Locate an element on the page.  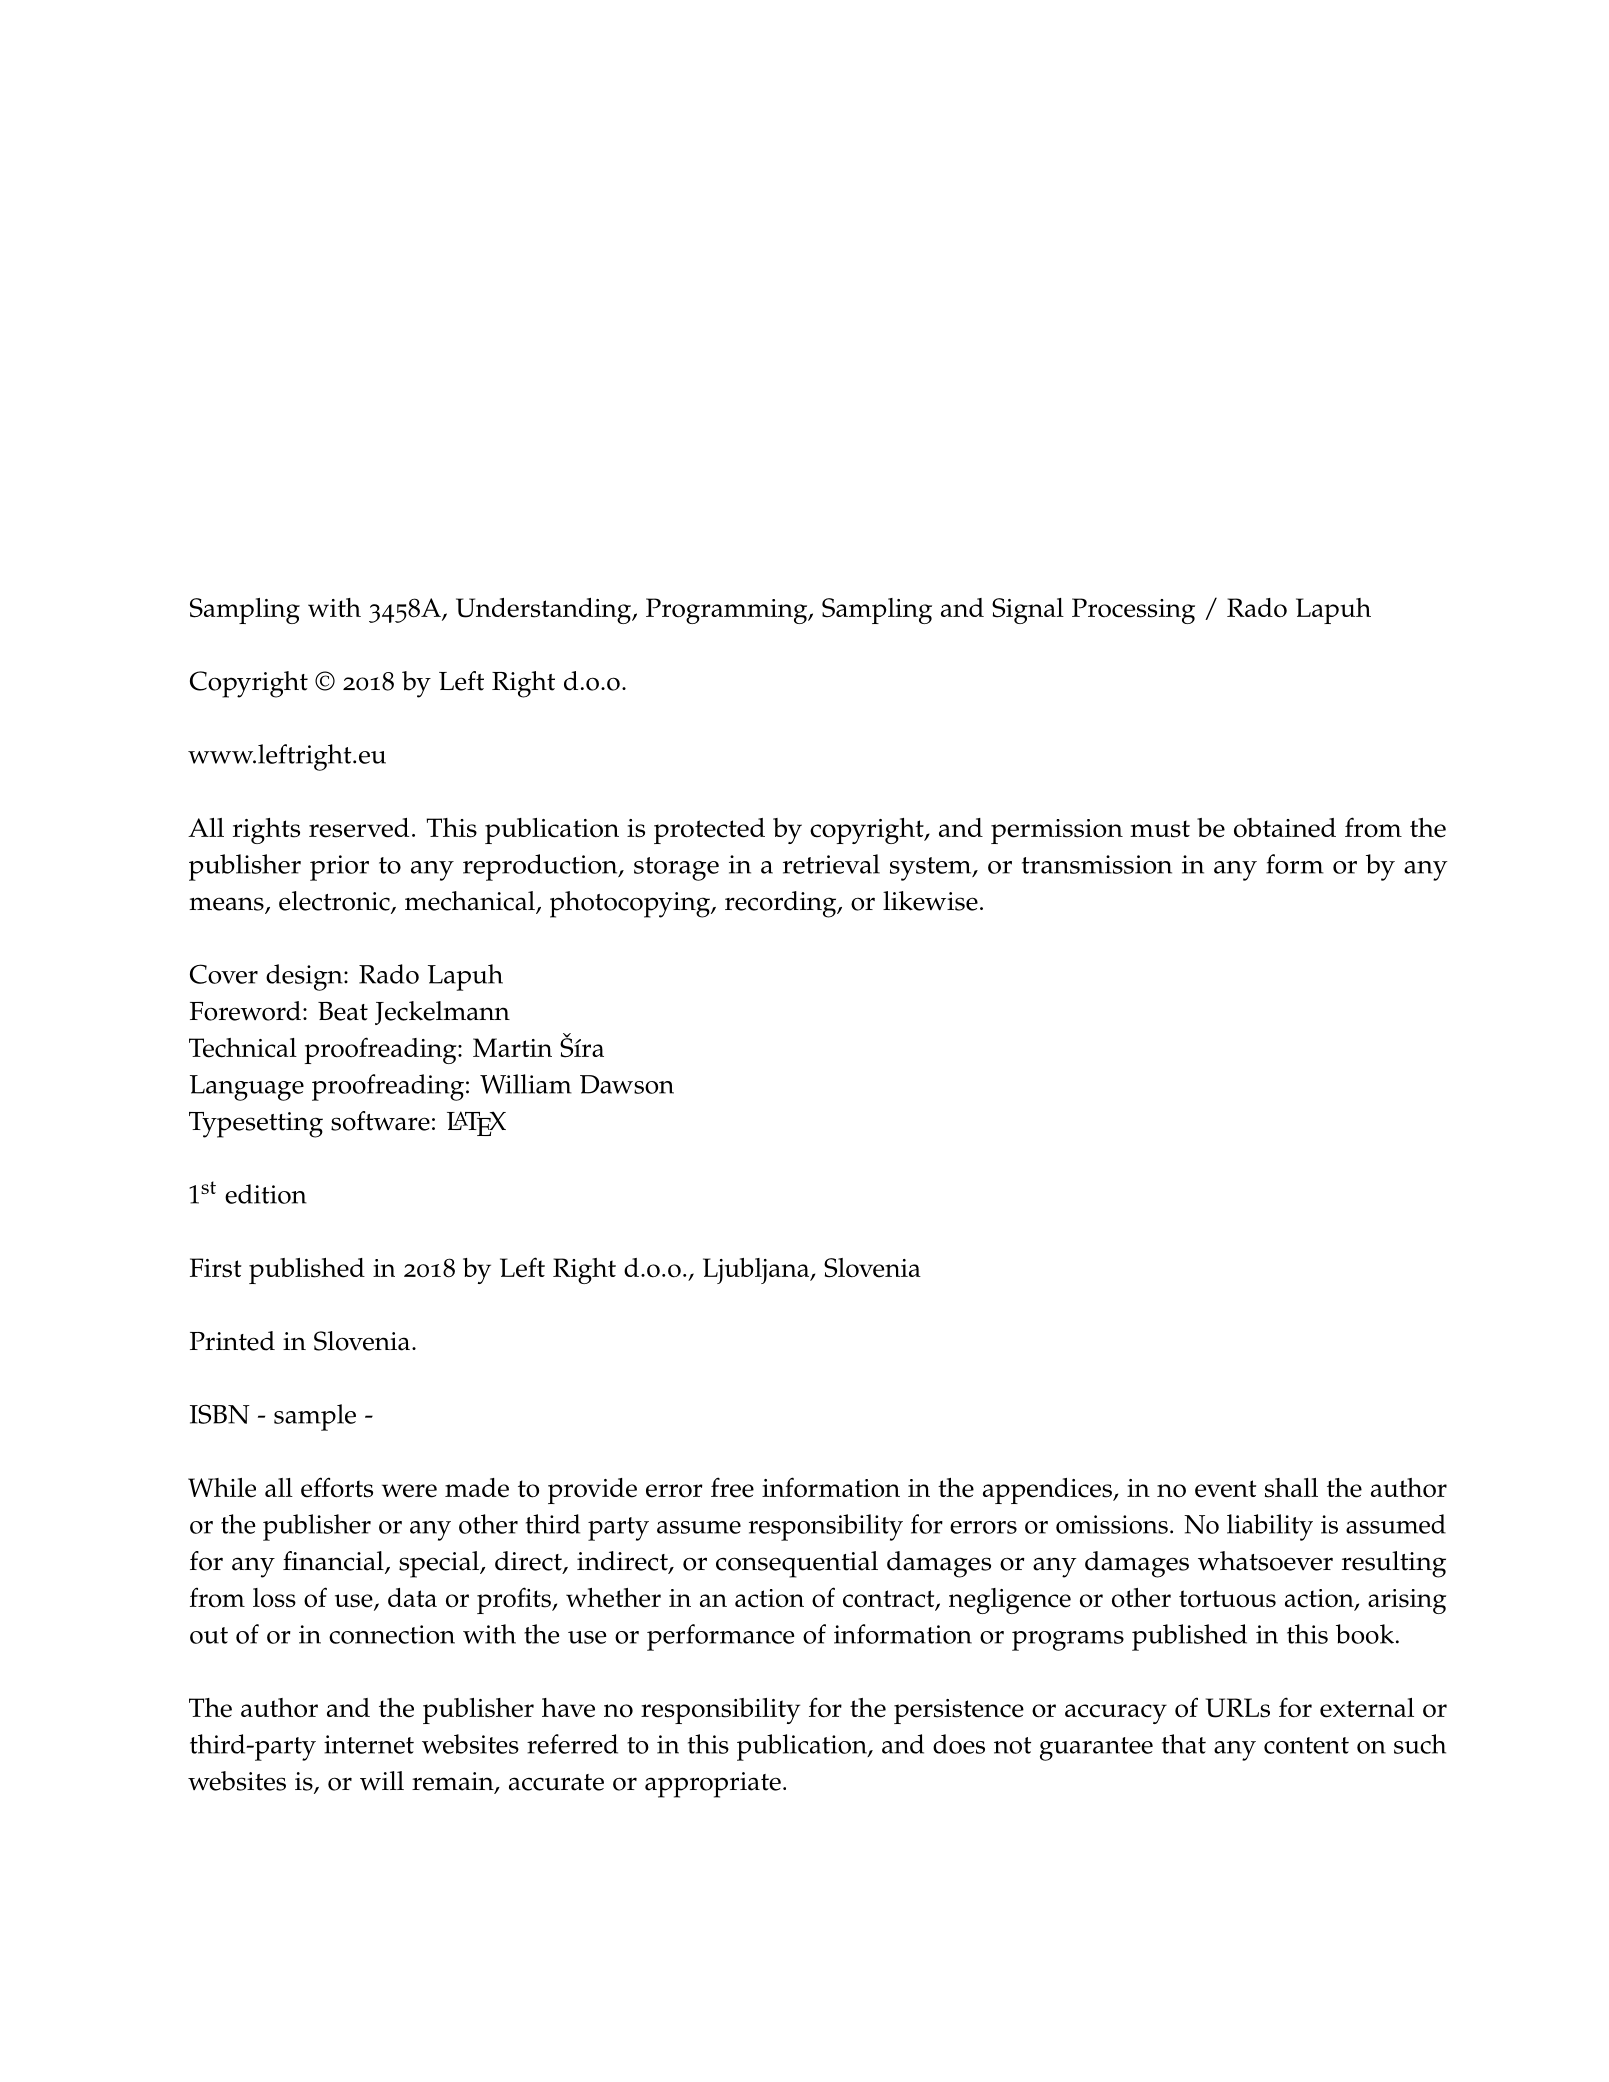
Programming is located at coordinates (728, 611).
